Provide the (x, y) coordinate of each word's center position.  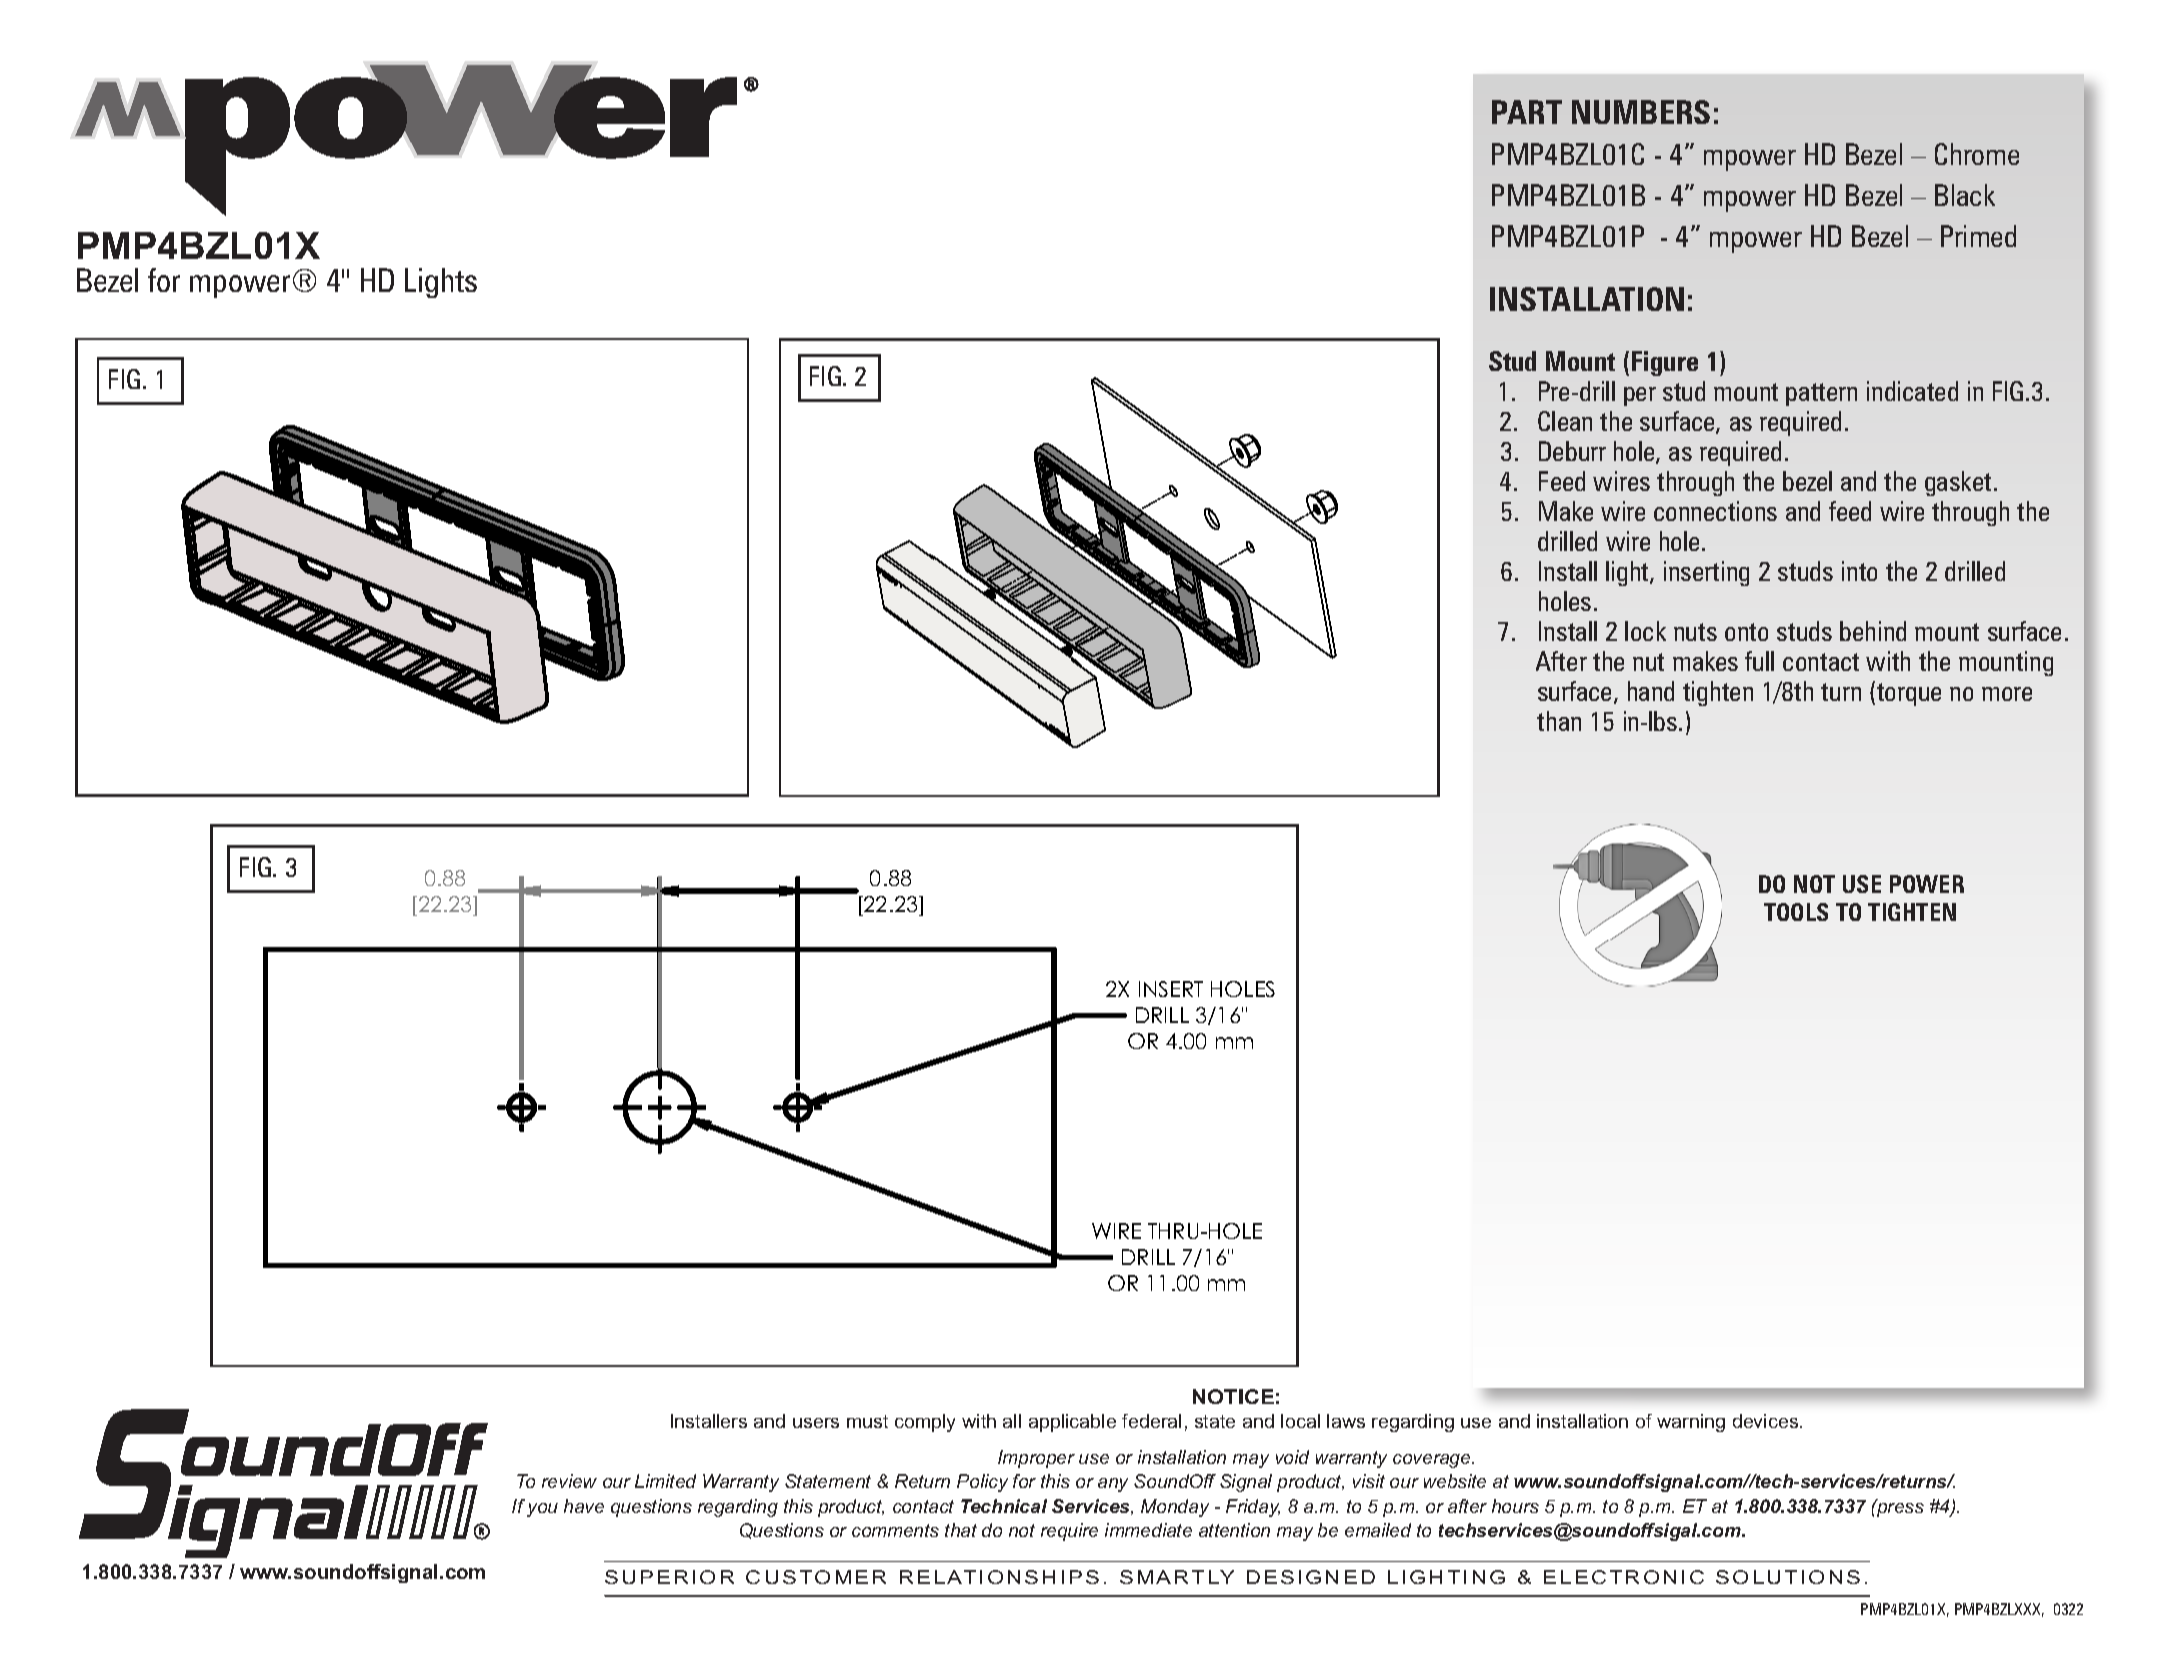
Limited (665, 1481)
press (1899, 1509)
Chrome (1977, 154)
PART (1527, 112)
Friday (1253, 1508)
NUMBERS (1641, 112)
